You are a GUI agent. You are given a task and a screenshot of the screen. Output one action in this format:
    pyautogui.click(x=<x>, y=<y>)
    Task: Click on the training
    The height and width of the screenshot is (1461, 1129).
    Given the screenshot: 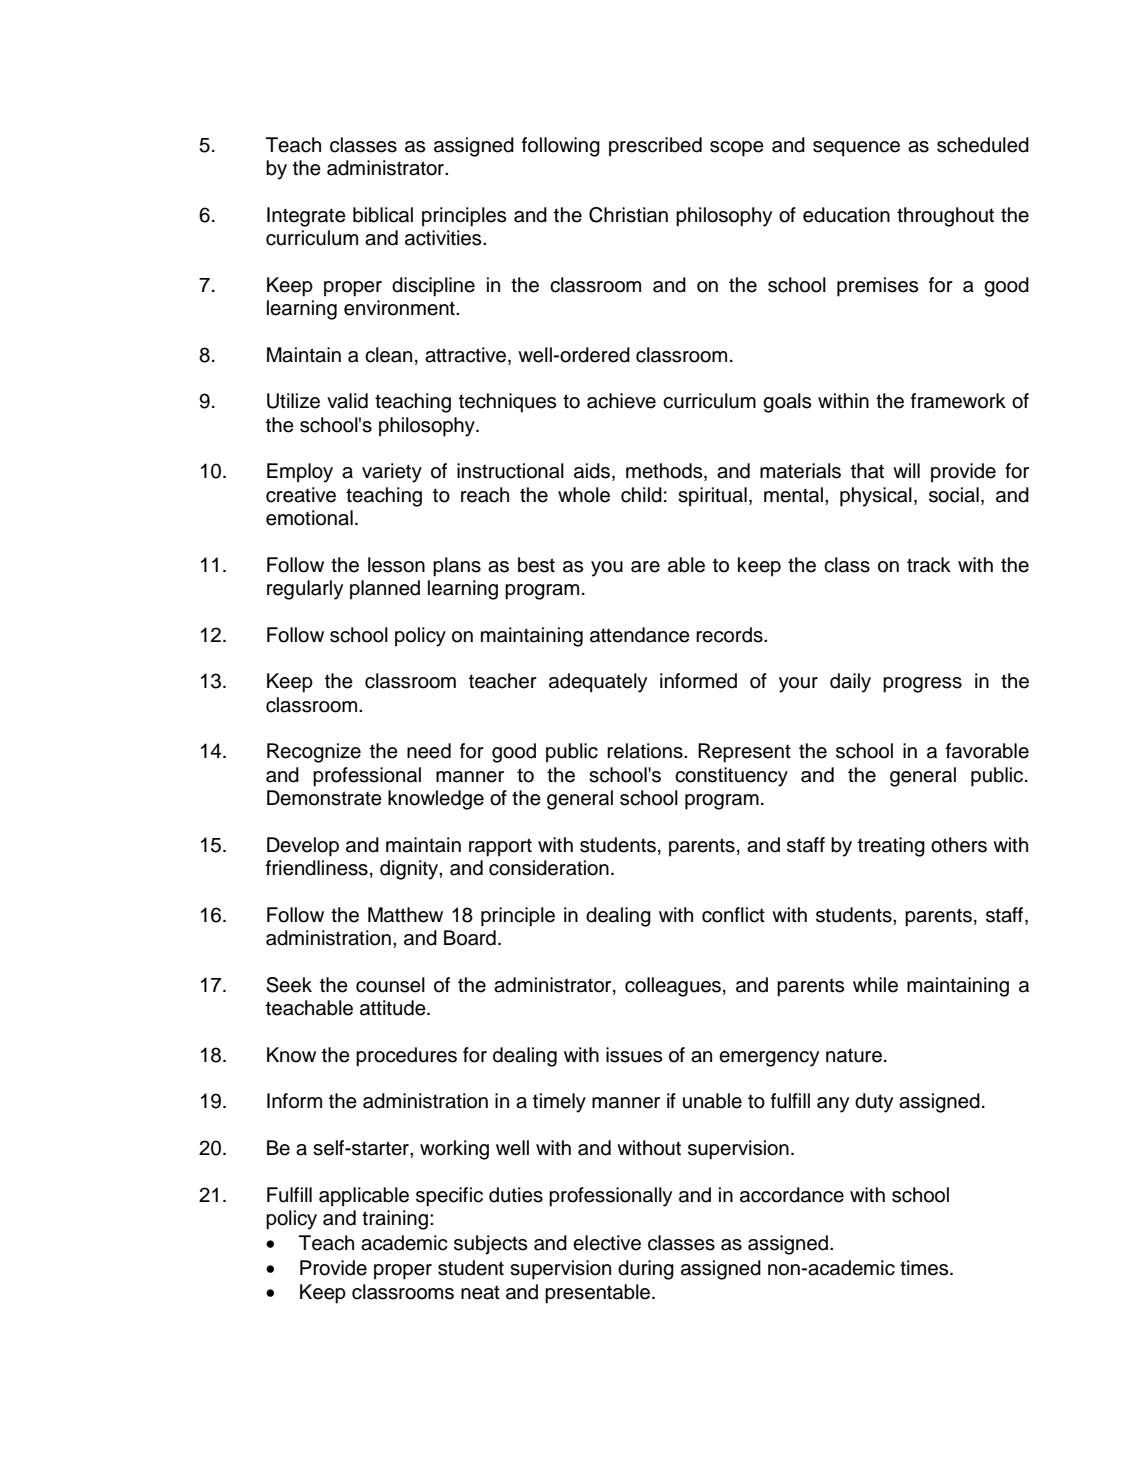 What is the action you would take?
    pyautogui.click(x=396, y=1220)
